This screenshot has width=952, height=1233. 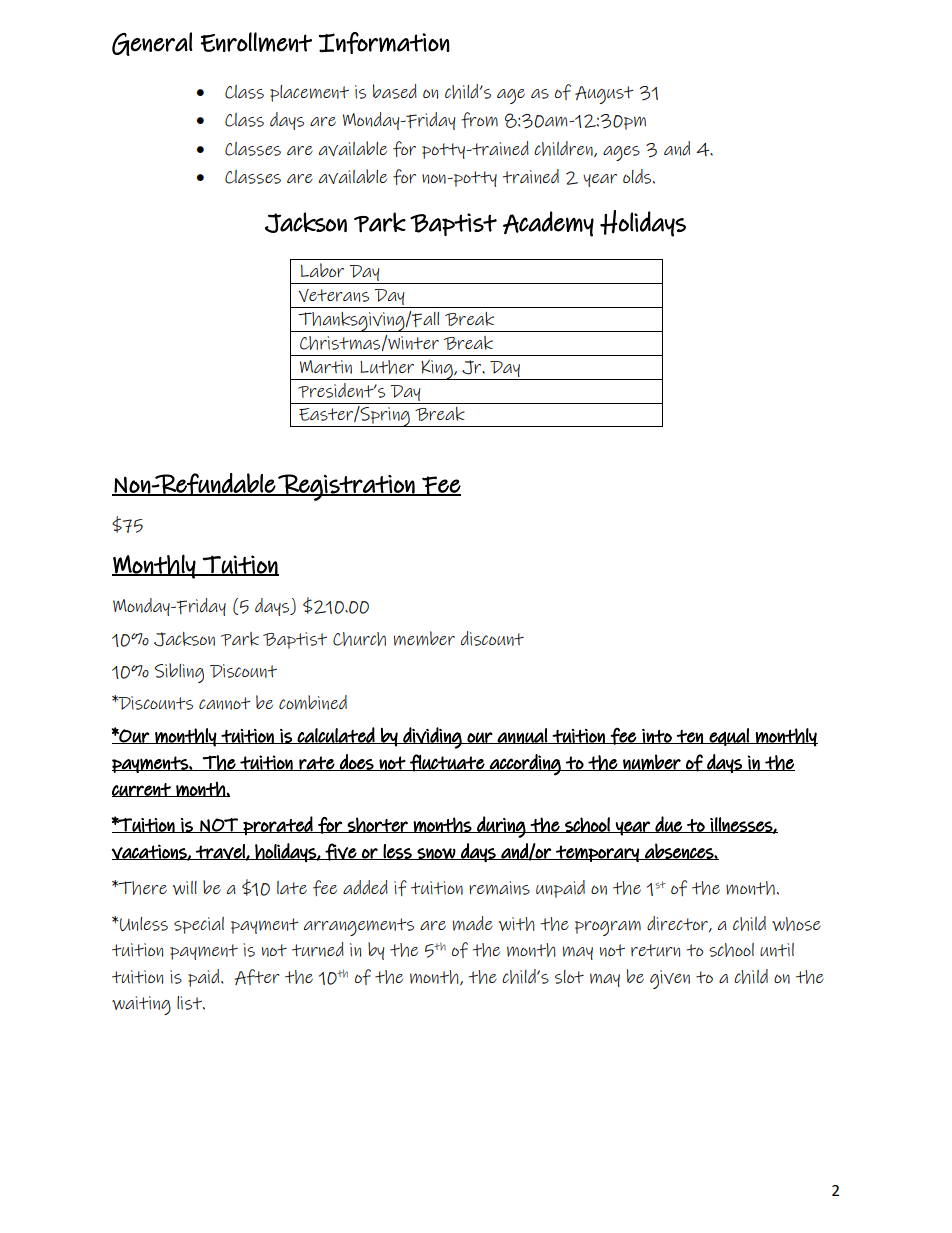 What do you see at coordinates (473, 923) in the screenshot?
I see `made` at bounding box center [473, 923].
